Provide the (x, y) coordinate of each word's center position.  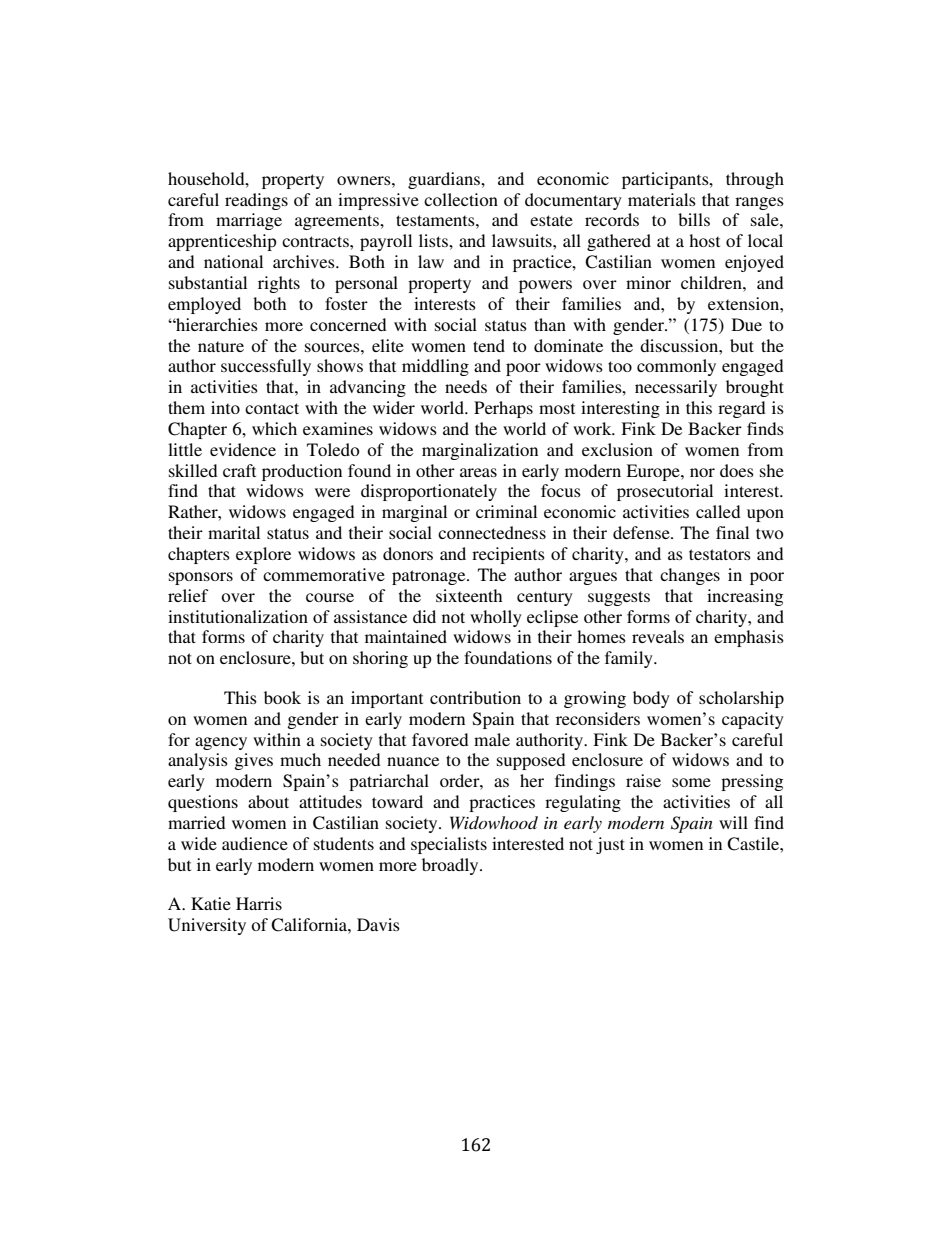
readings (256, 201)
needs (466, 386)
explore (263, 555)
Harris (259, 903)
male (492, 739)
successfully (266, 367)
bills (694, 219)
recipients (508, 555)
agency (221, 743)
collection (461, 199)
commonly (676, 367)
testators (720, 554)
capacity (753, 720)
